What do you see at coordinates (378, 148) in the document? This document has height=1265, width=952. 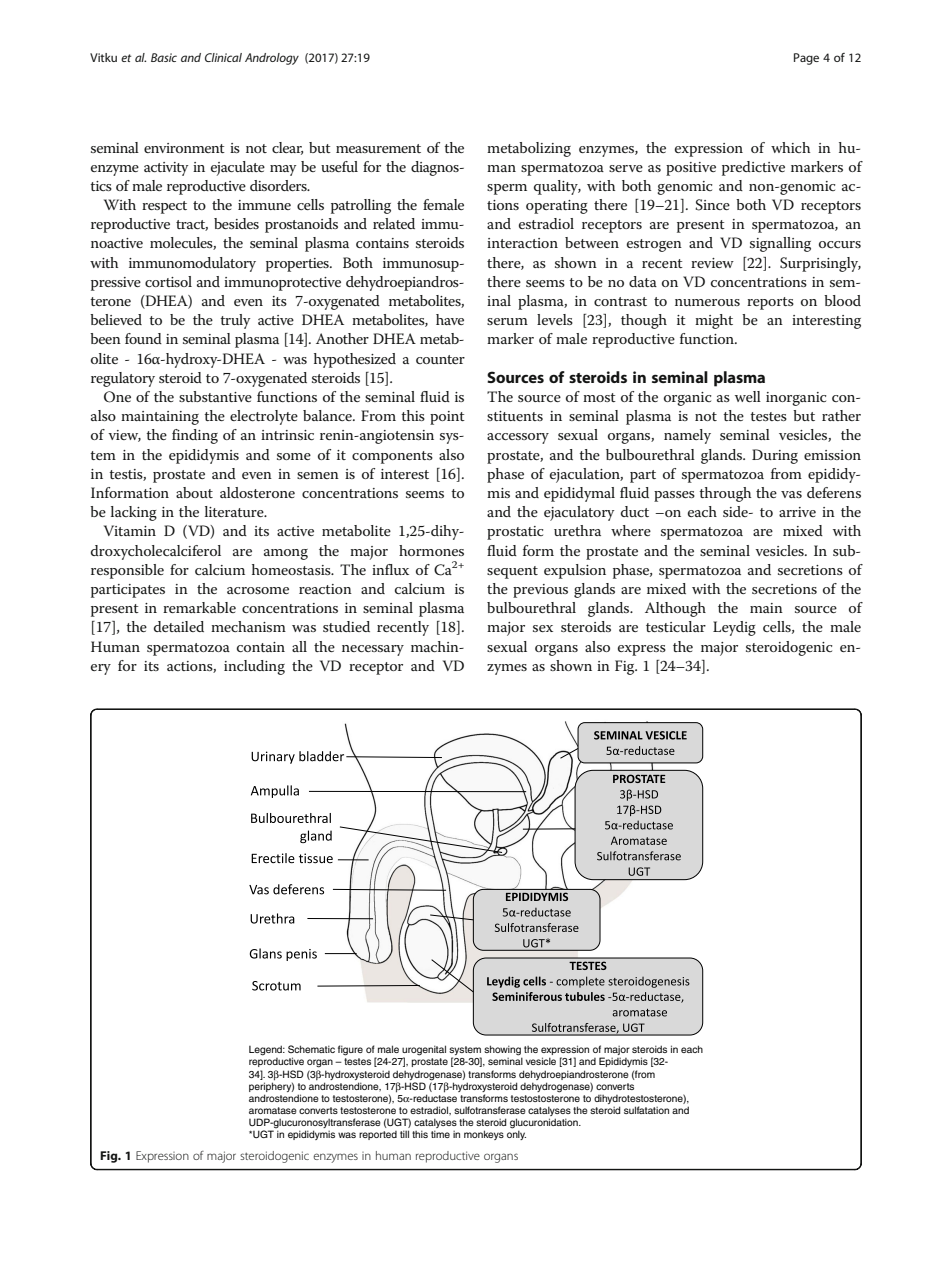 I see `measurement` at bounding box center [378, 148].
